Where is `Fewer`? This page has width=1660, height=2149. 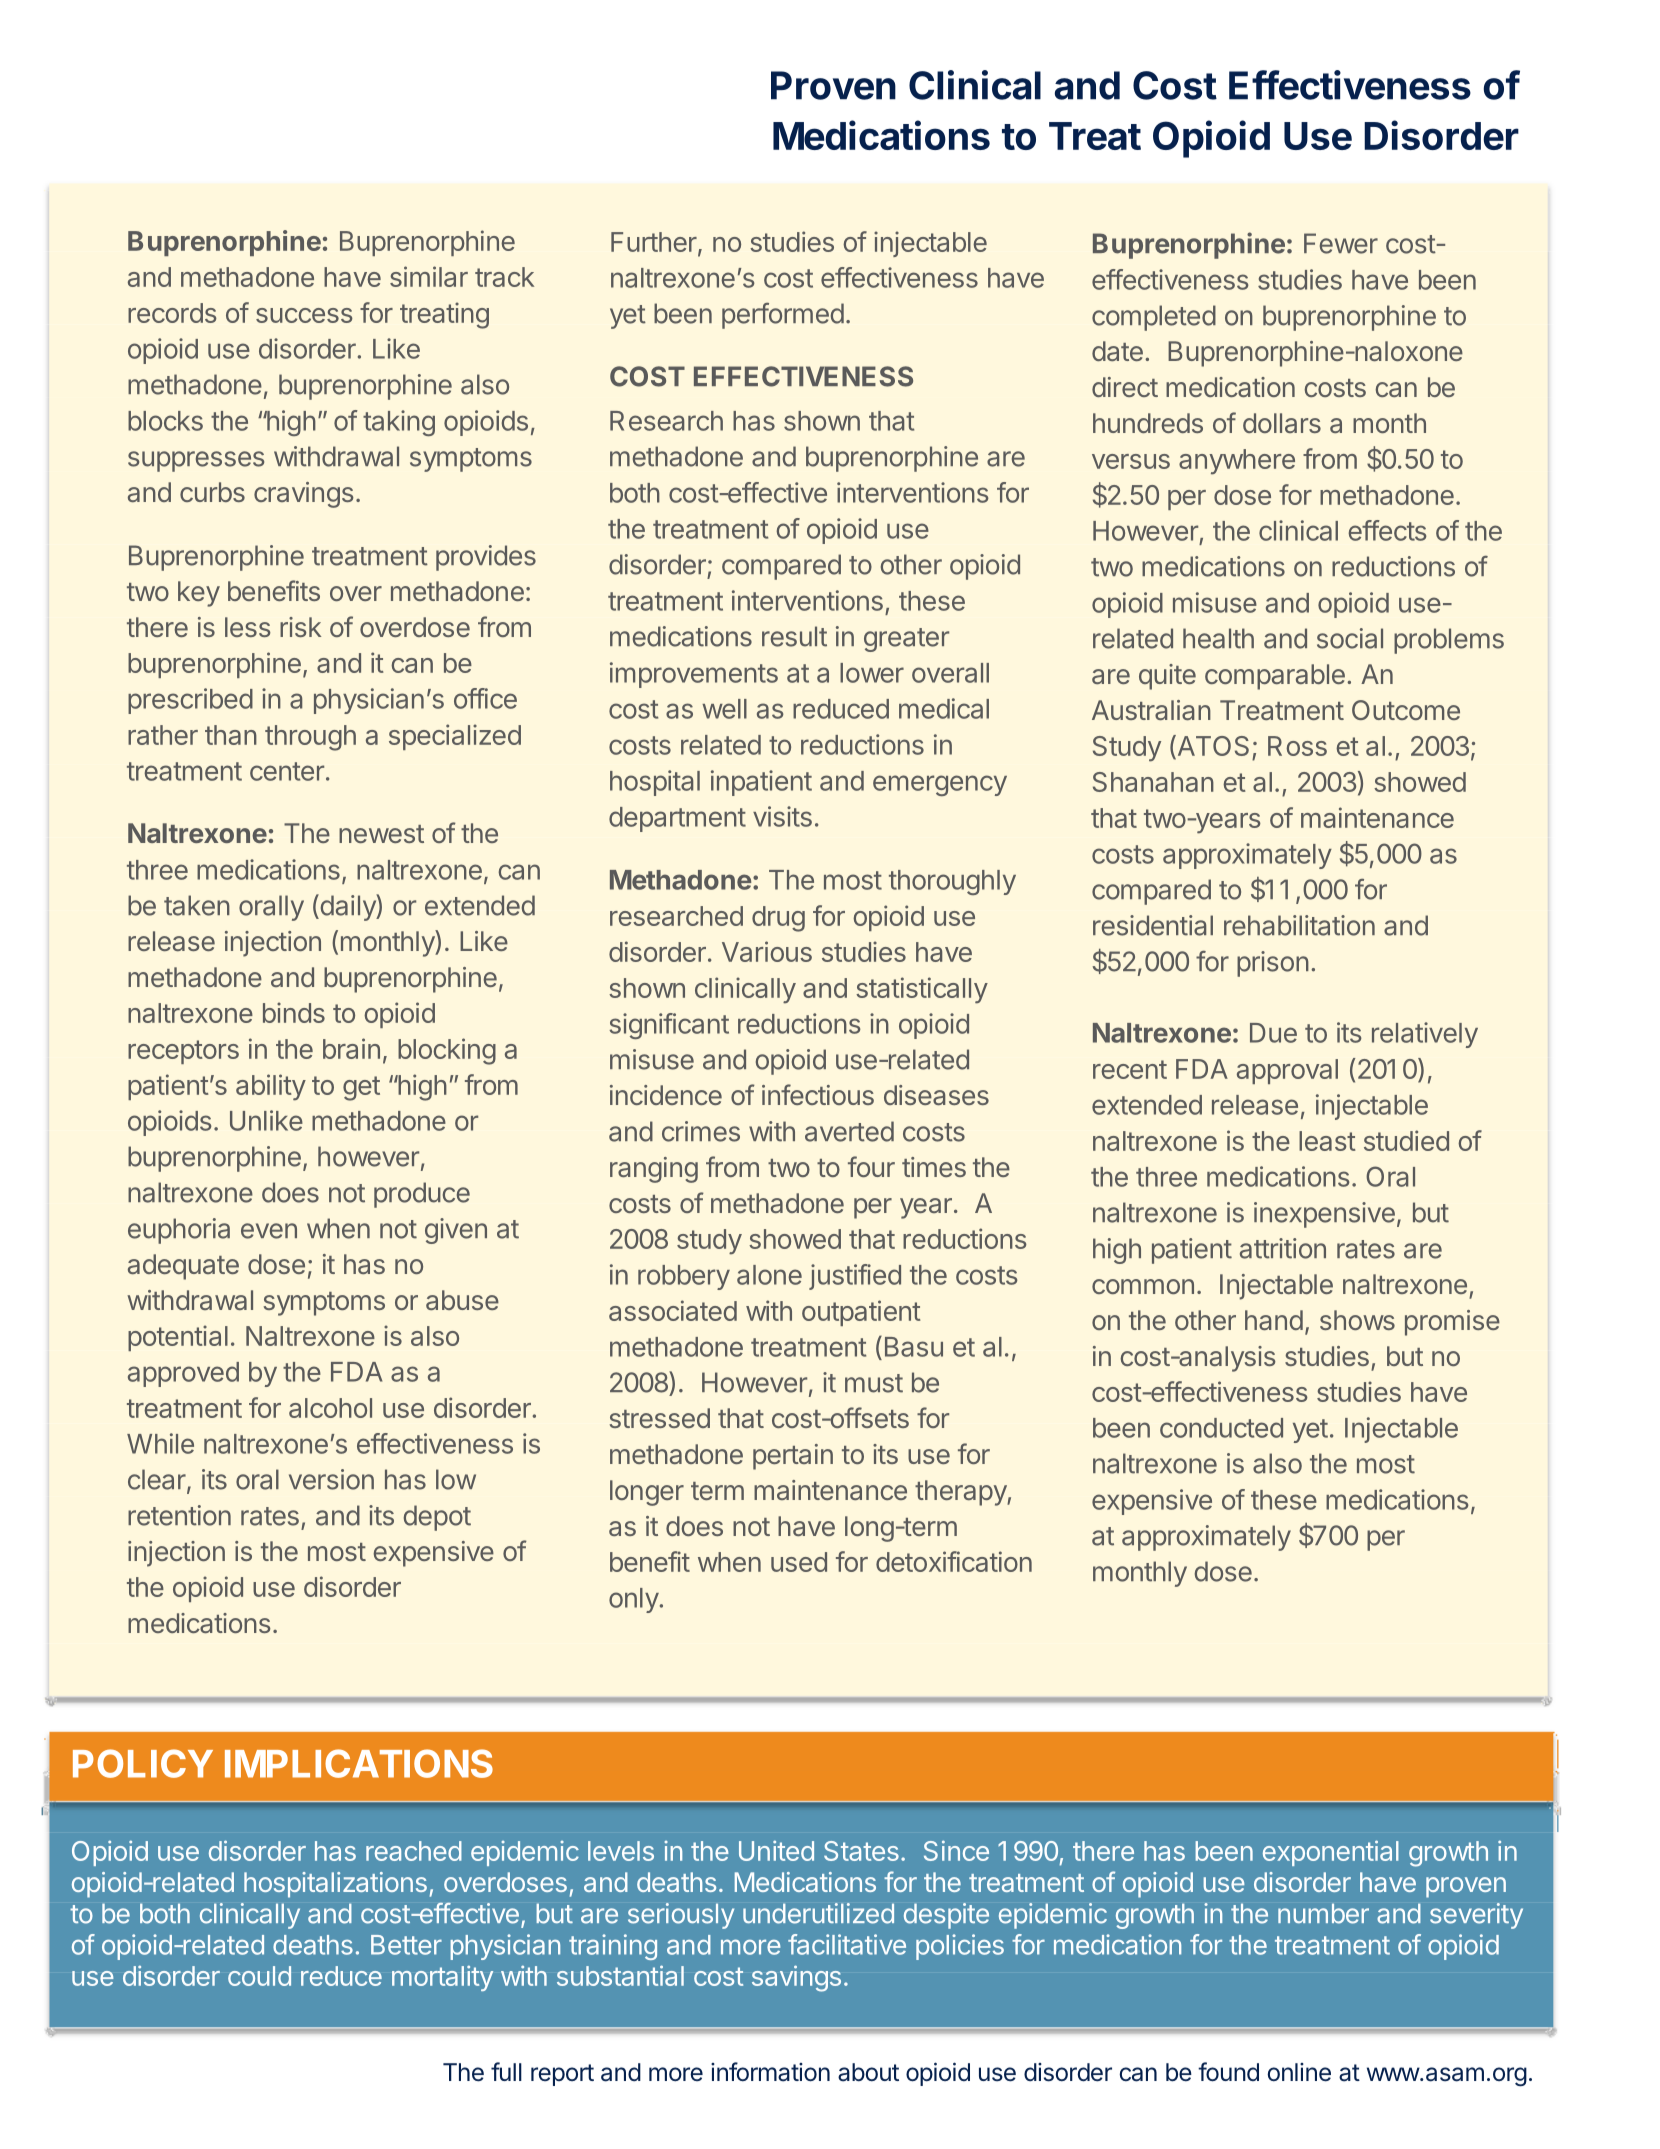 Fewer is located at coordinates (1341, 243).
